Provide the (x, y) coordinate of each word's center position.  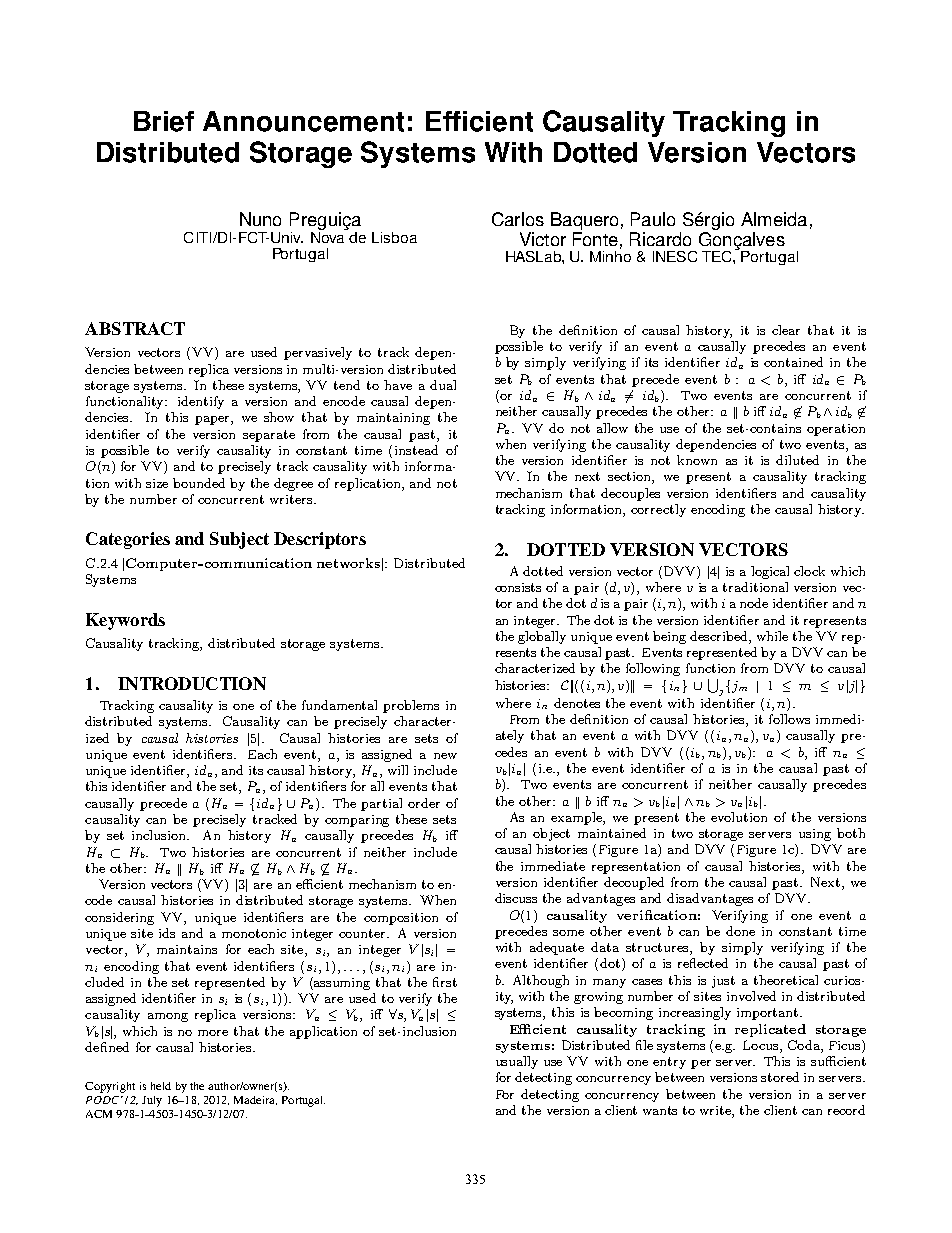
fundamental (339, 705)
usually (517, 1062)
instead (416, 450)
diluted (797, 460)
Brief (164, 121)
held (161, 1086)
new (445, 756)
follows (789, 719)
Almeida (774, 219)
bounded (199, 483)
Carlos (518, 219)
